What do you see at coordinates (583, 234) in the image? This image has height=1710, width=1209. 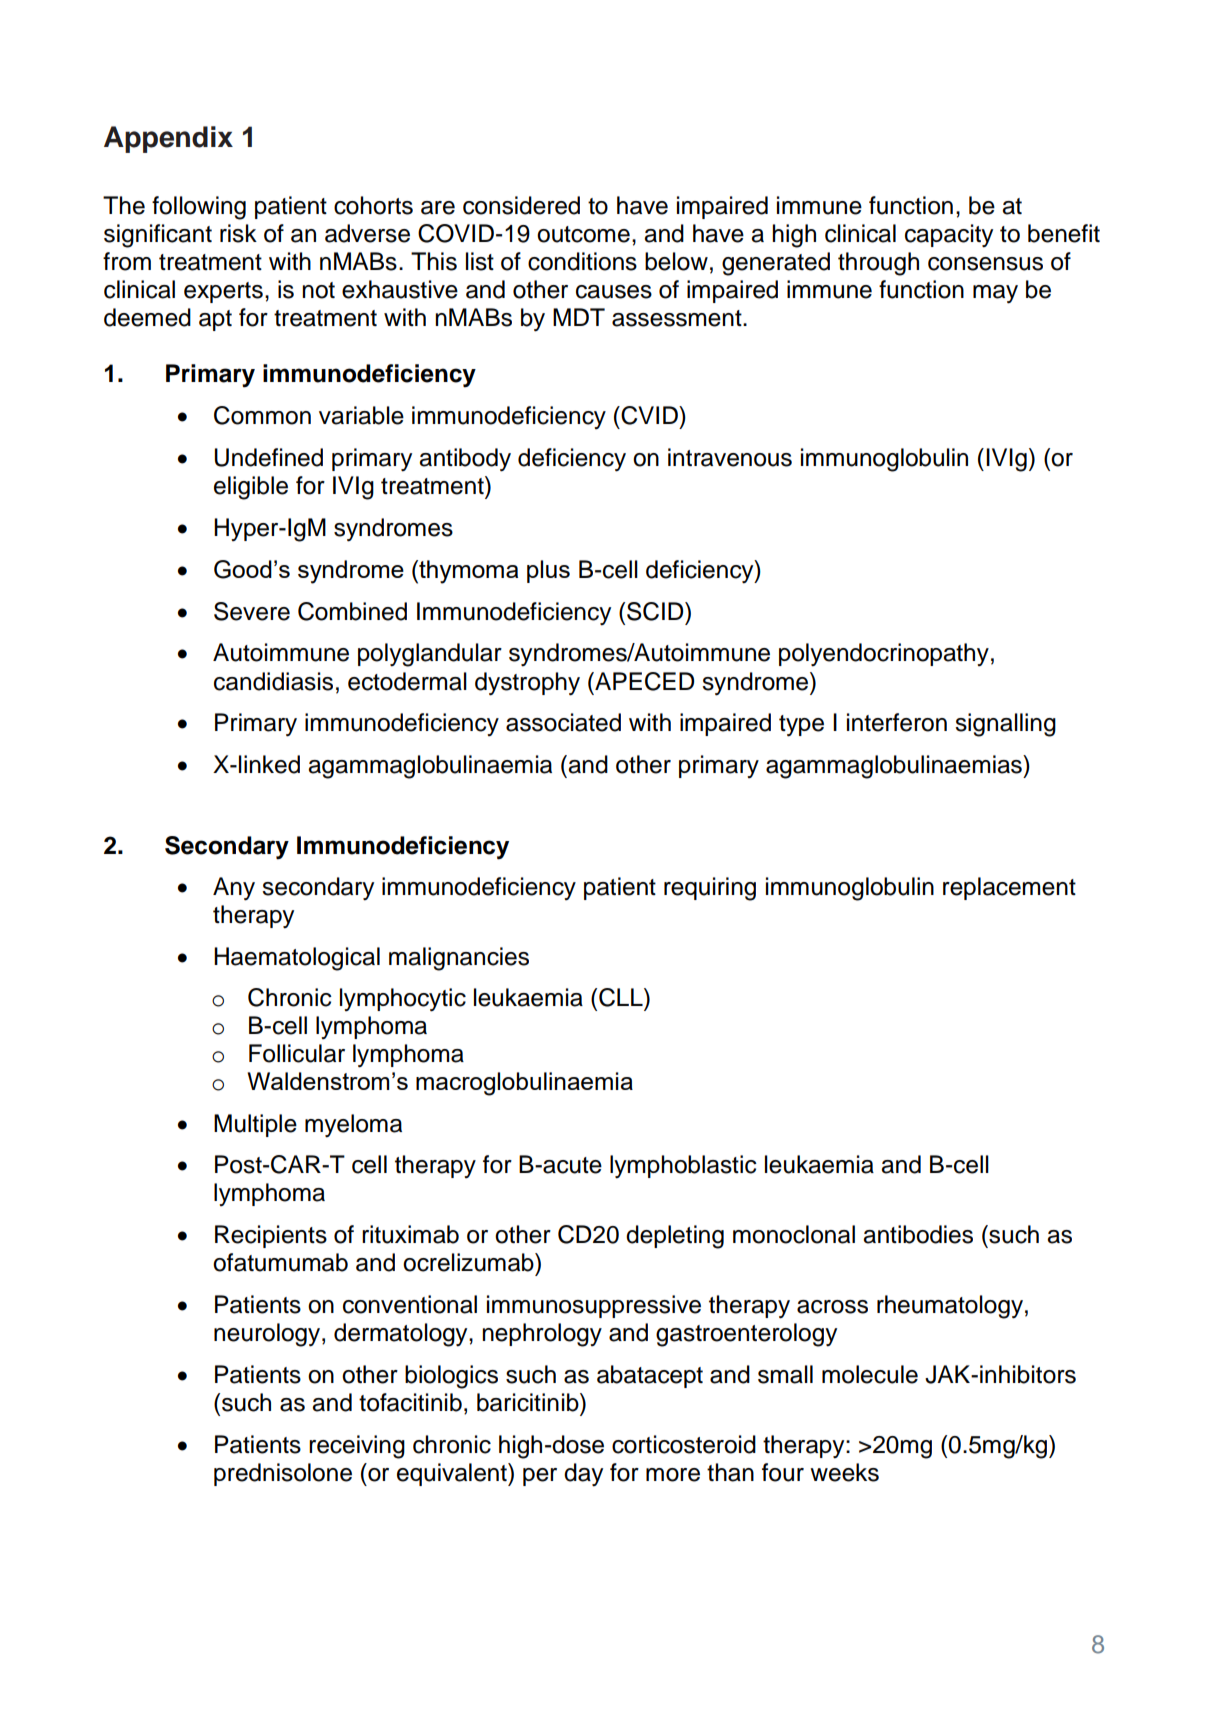 I see `outcome` at bounding box center [583, 234].
